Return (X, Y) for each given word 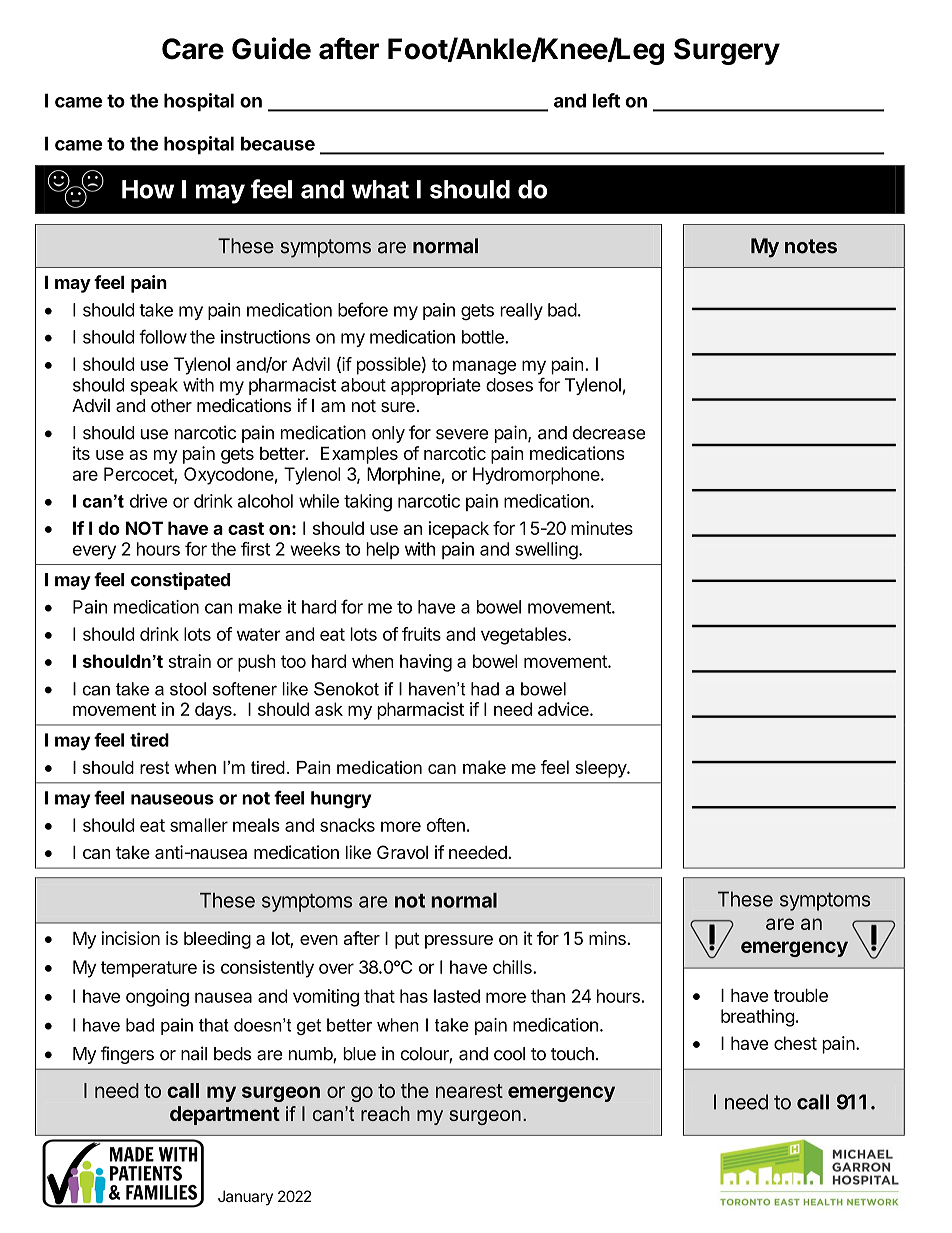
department (225, 1115)
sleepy (601, 769)
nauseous (172, 799)
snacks (347, 825)
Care (193, 49)
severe (462, 434)
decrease (609, 433)
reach (385, 1113)
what (380, 189)
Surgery (727, 51)
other (171, 405)
